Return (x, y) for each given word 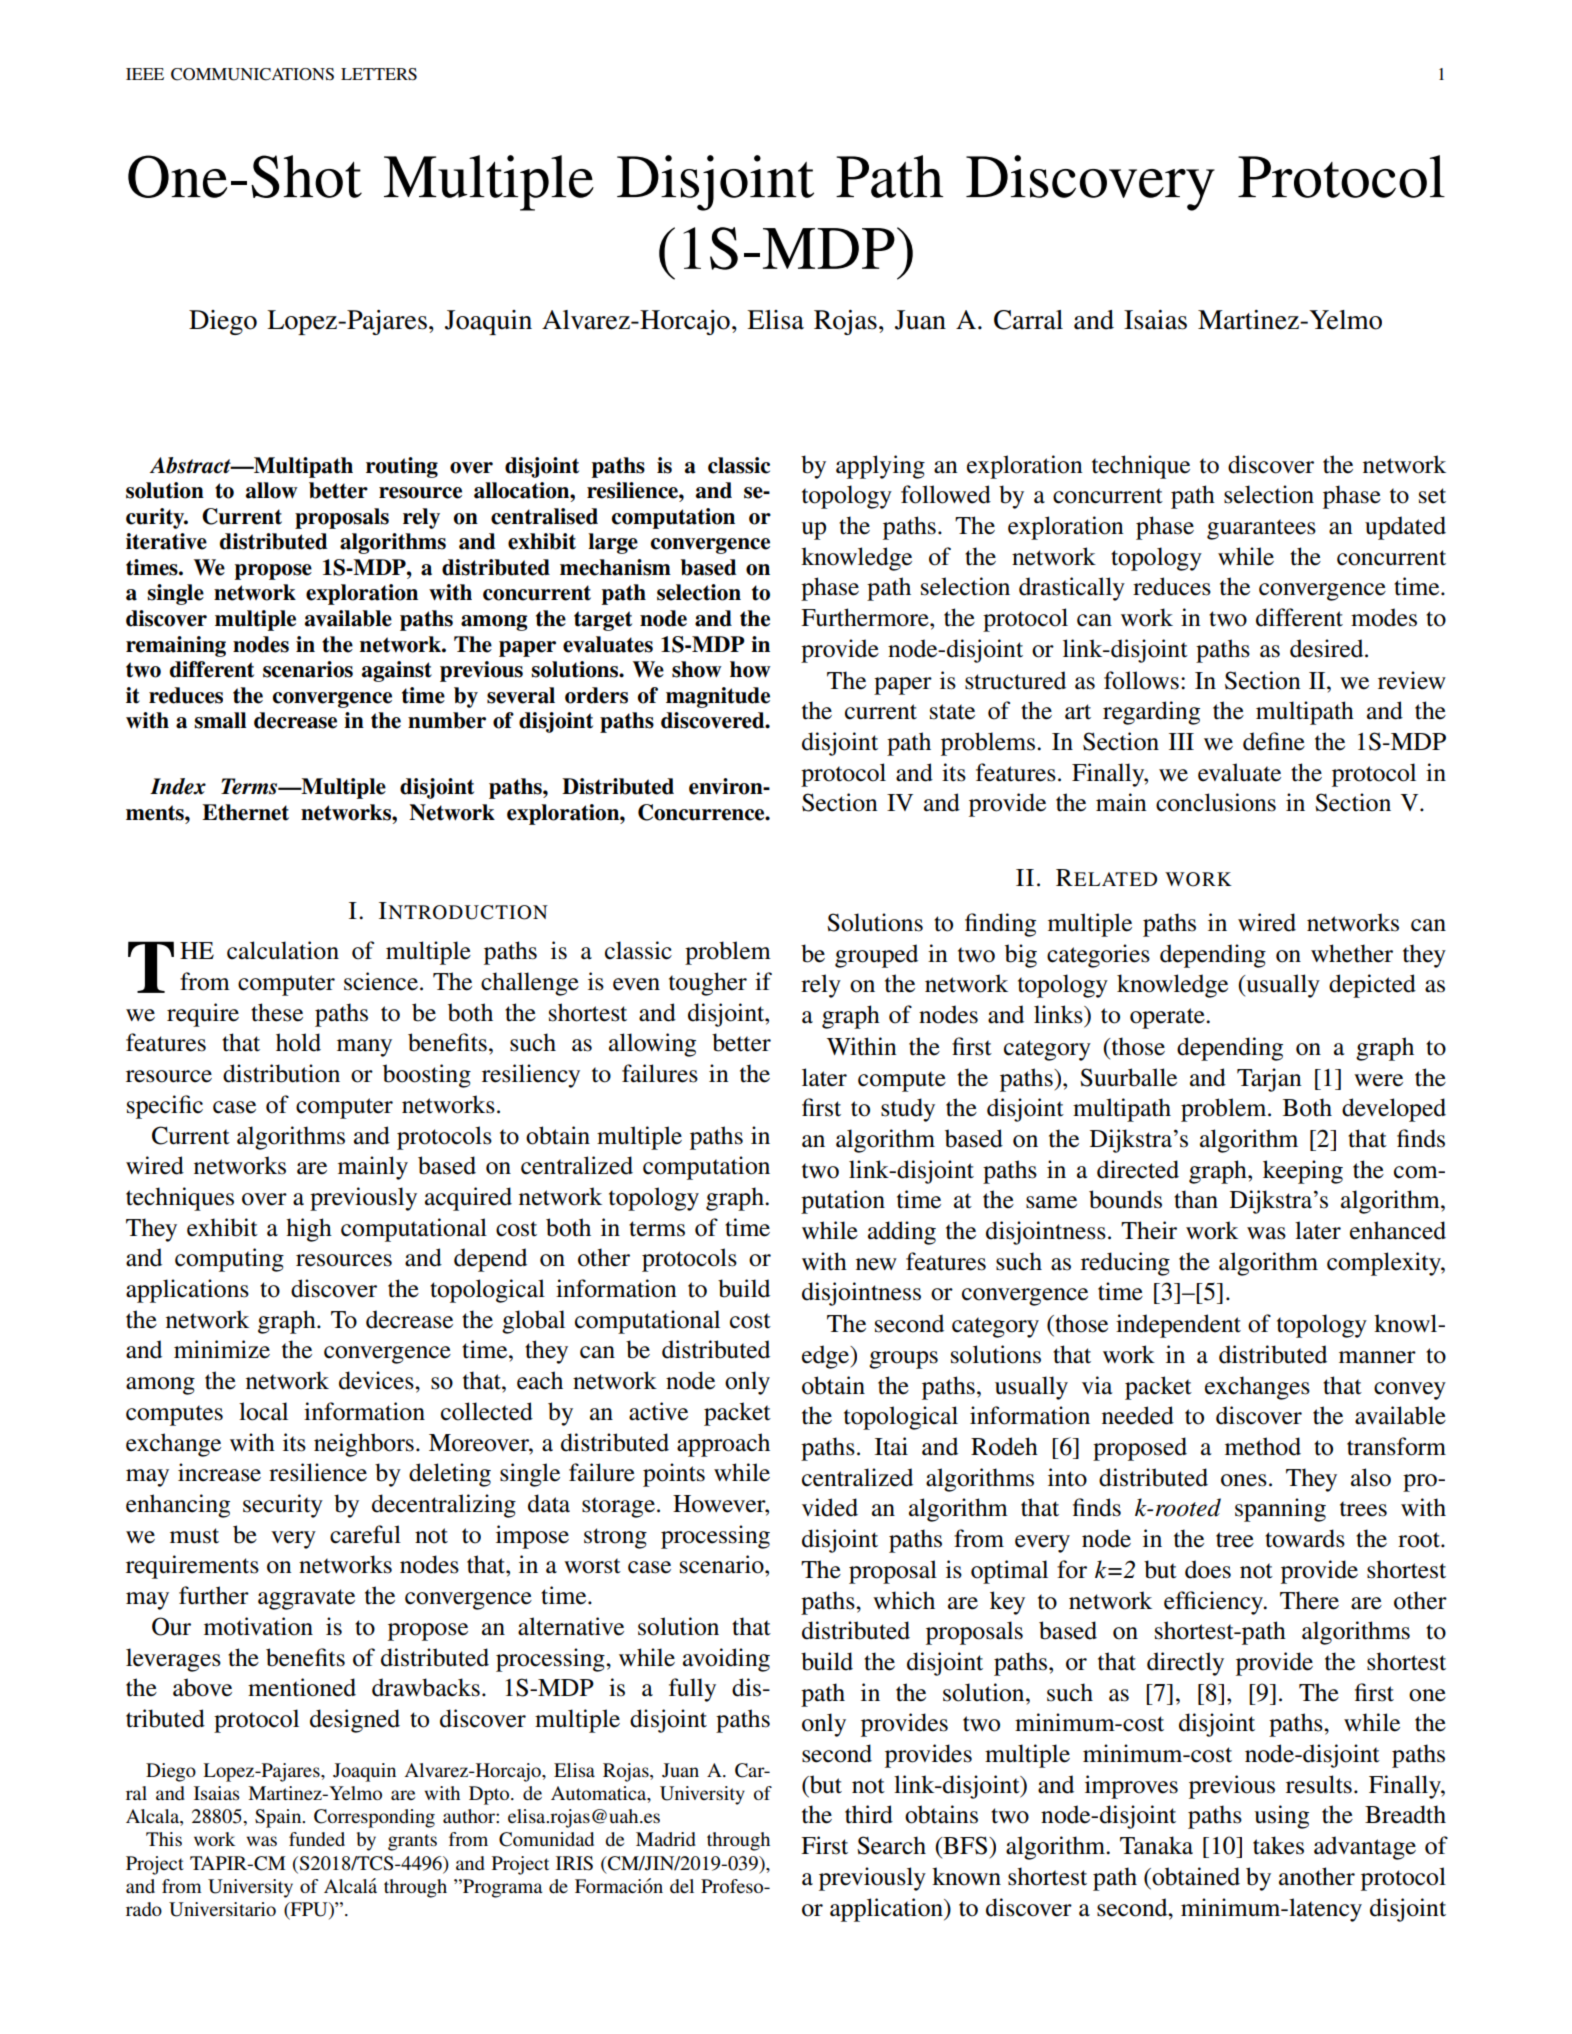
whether (1352, 953)
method (1263, 1446)
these (277, 1012)
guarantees (1261, 529)
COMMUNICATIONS (252, 74)
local (263, 1411)
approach (723, 1445)
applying (880, 467)
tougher (708, 984)
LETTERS (379, 74)
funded (317, 1839)
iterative (166, 541)
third (869, 1814)
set (1432, 496)
